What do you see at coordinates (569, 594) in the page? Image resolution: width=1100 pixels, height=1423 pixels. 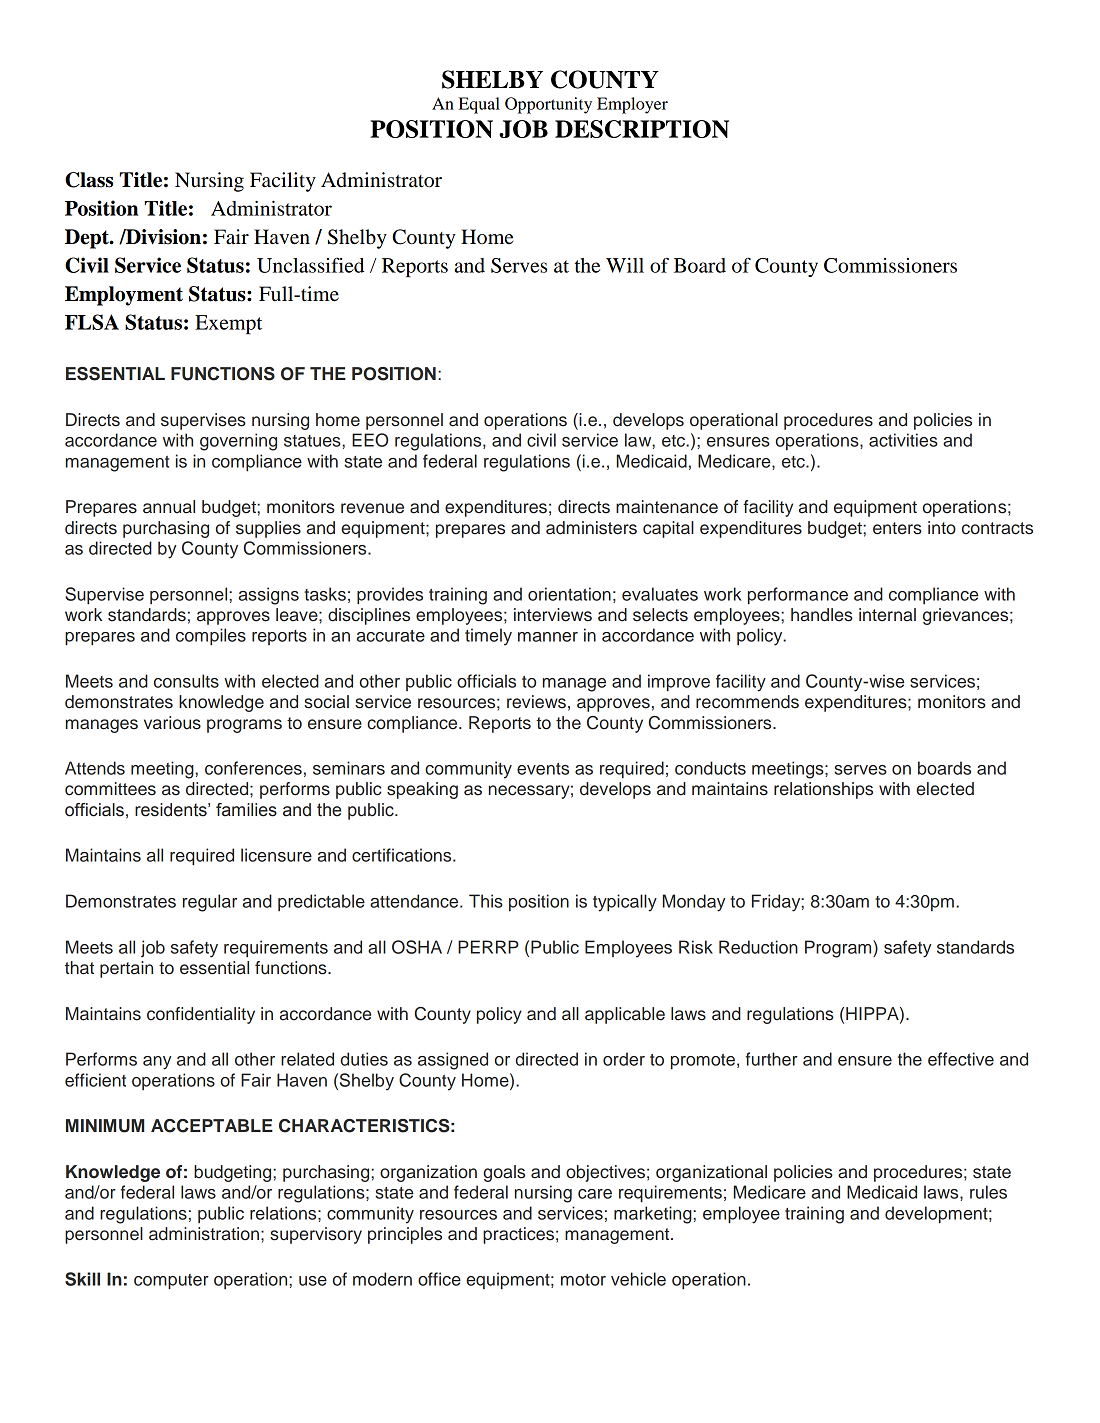 I see `orientation` at bounding box center [569, 594].
